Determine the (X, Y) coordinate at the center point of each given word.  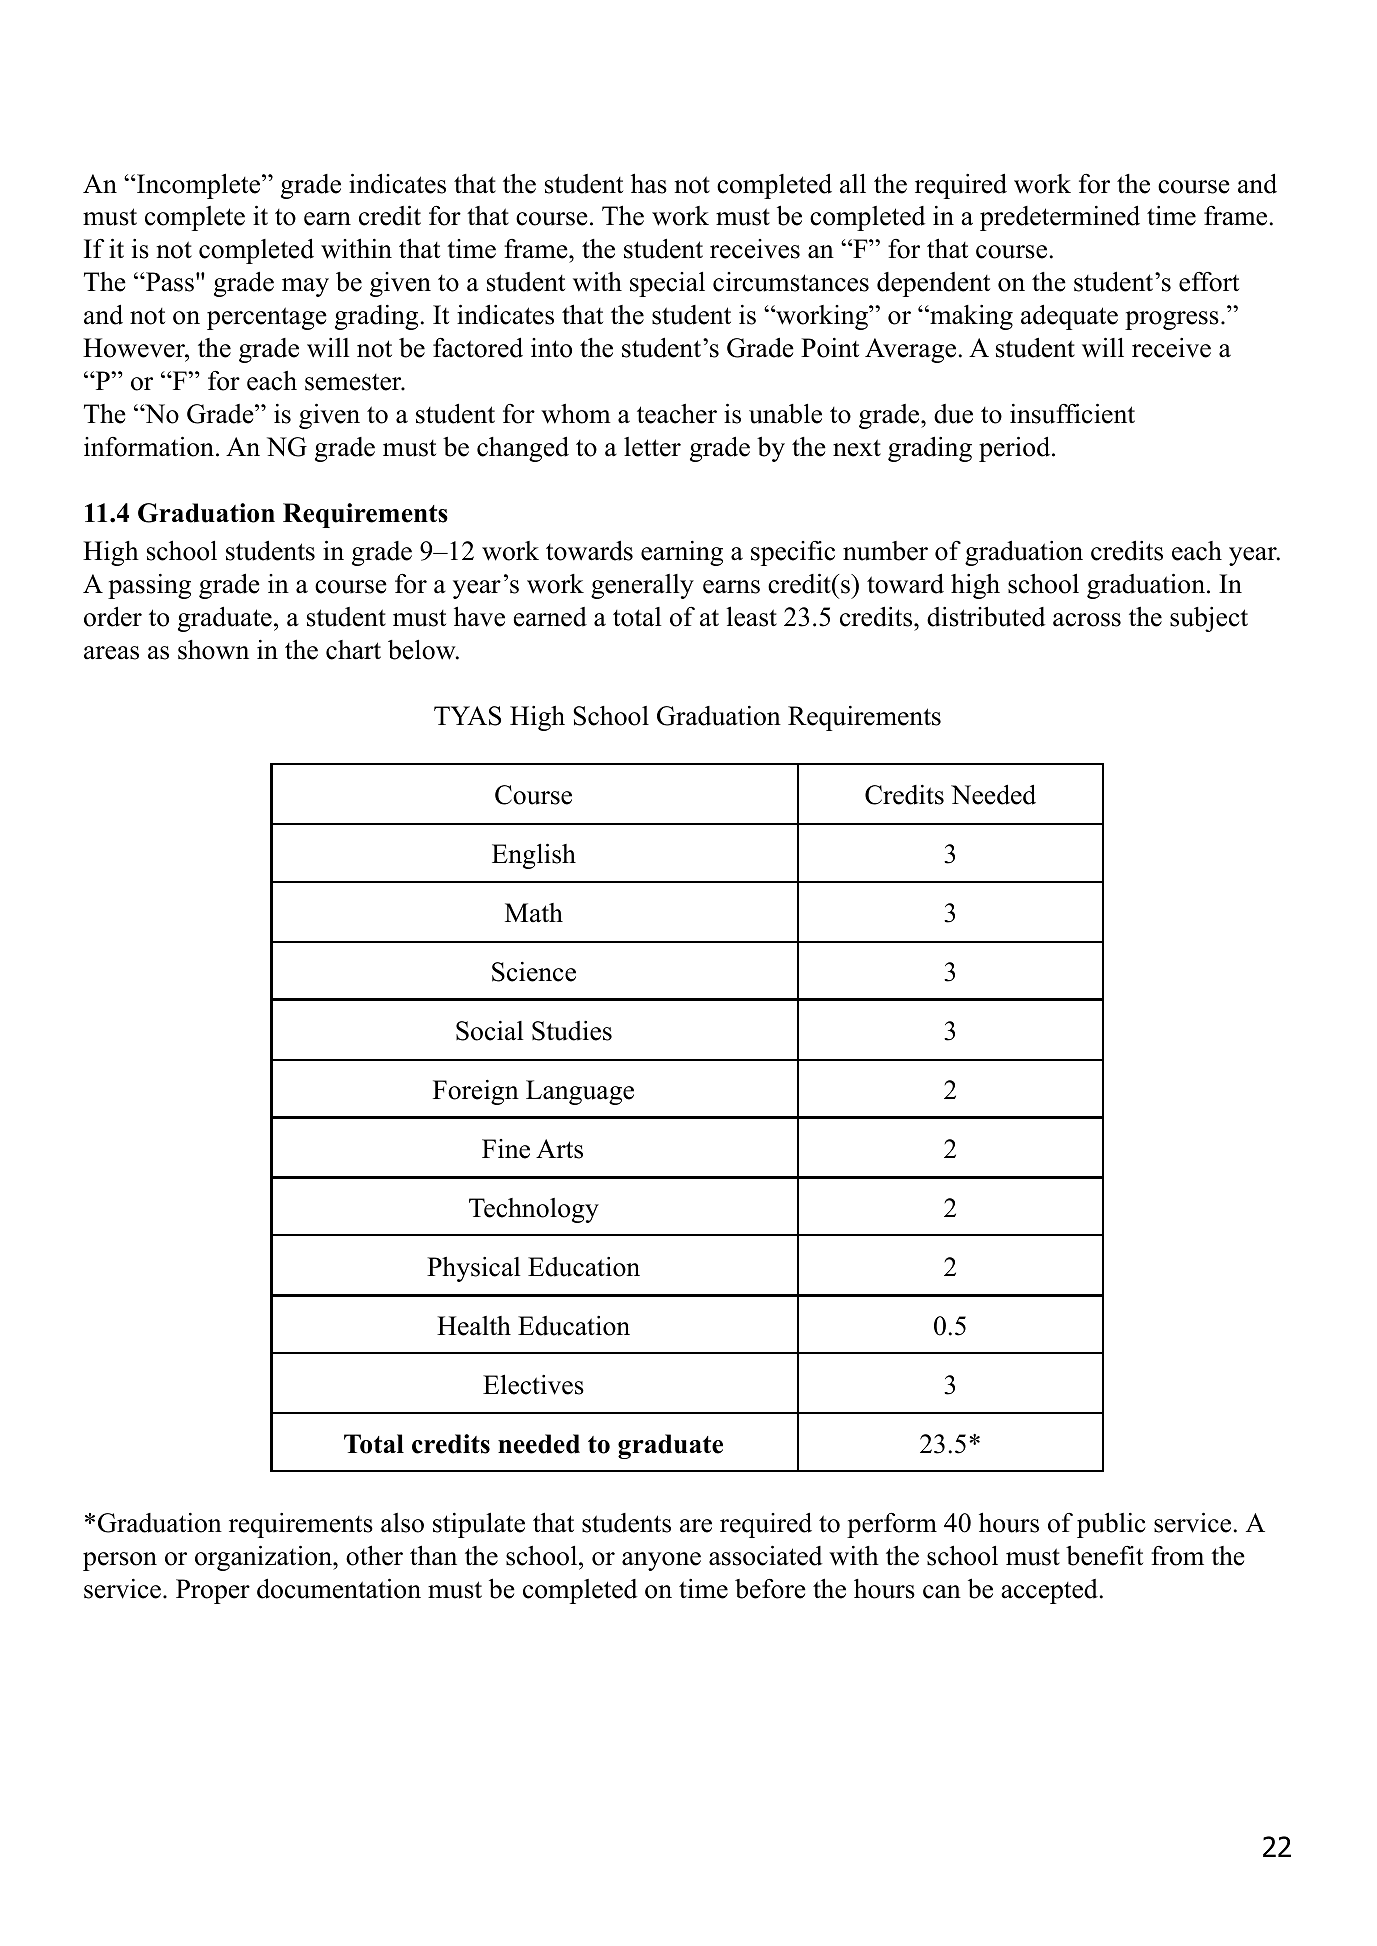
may (305, 287)
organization (264, 1558)
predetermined (1060, 218)
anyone (661, 1561)
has (649, 183)
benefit (1104, 1555)
